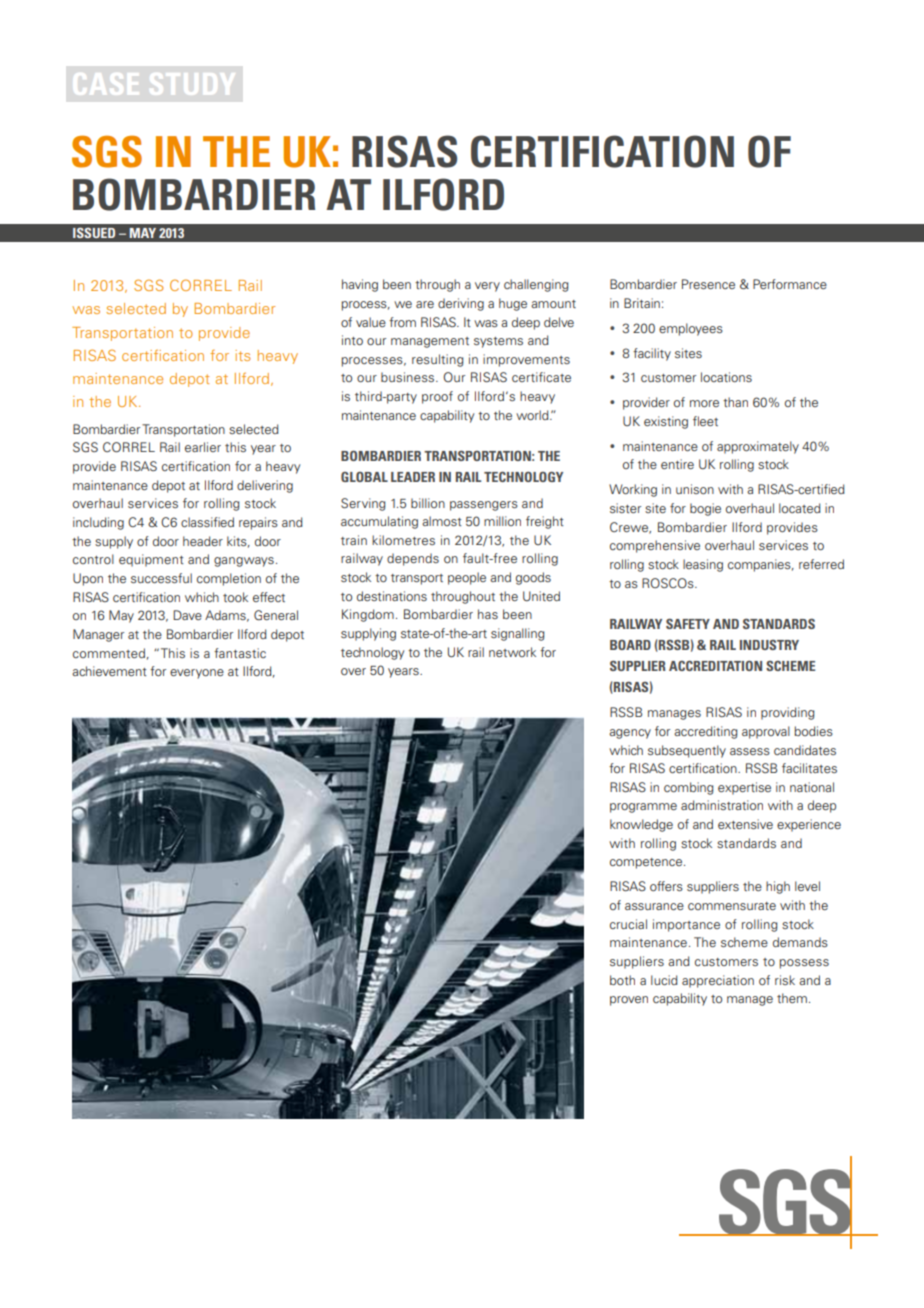 This screenshot has height=1308, width=924. I want to click on fantastic, so click(240, 653).
